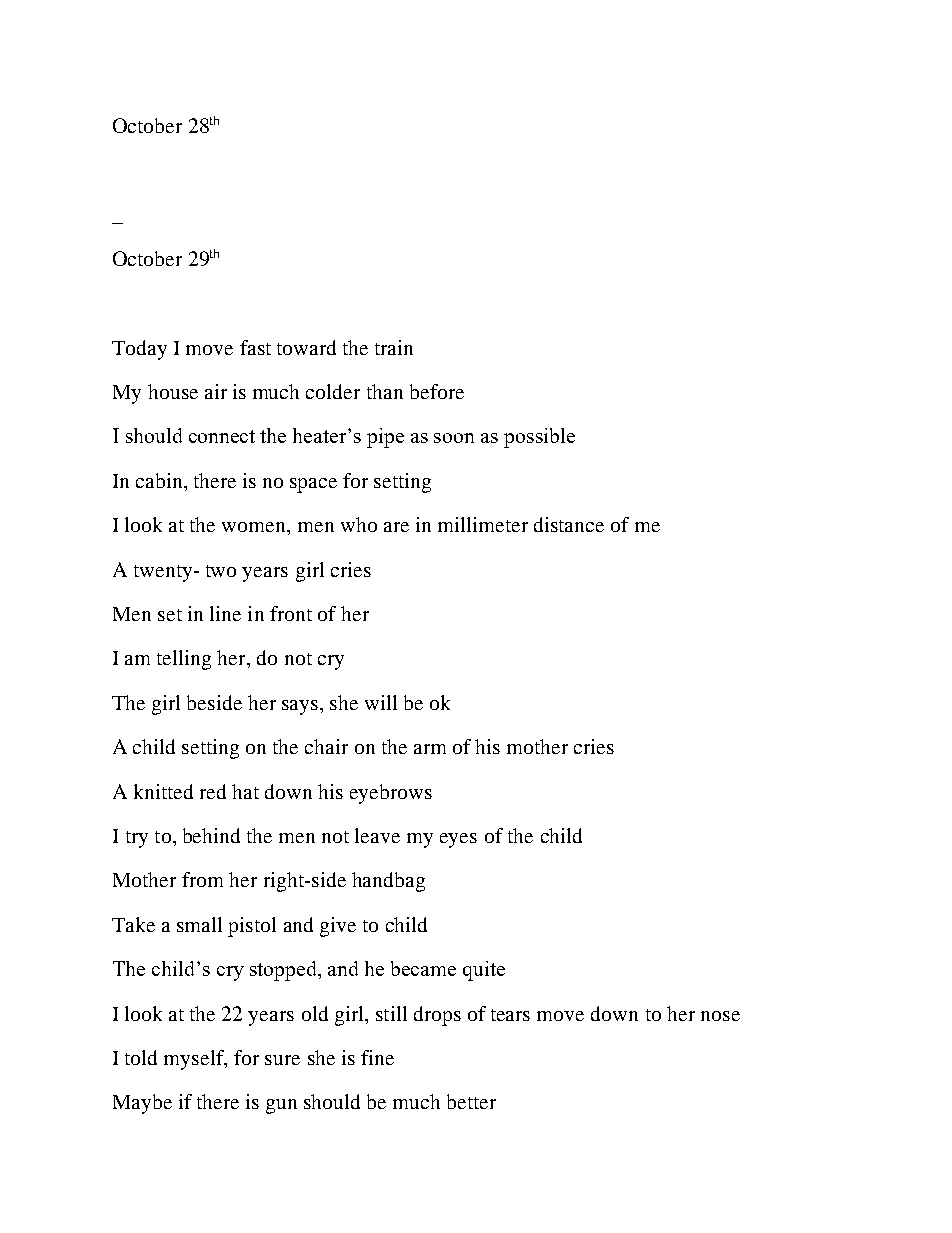 This screenshot has height=1233, width=952. I want to click on Maybe, so click(142, 1104).
